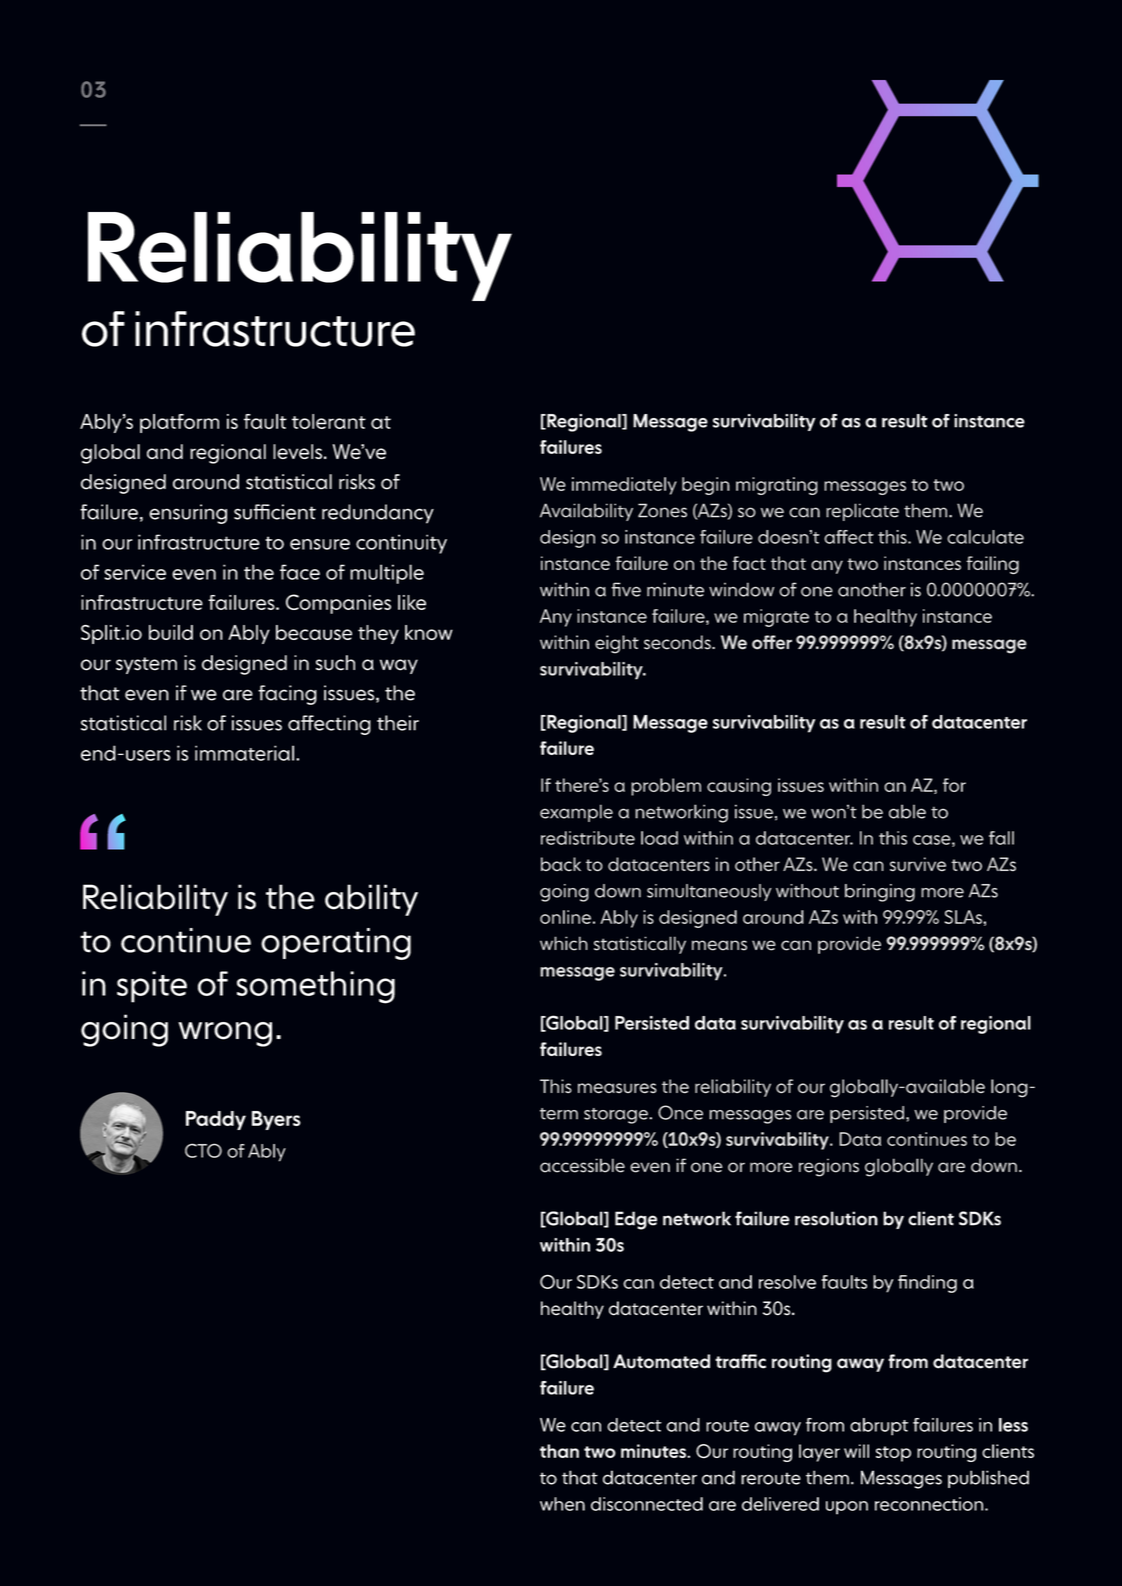 The width and height of the screenshot is (1122, 1586). I want to click on when, so click(562, 1504).
